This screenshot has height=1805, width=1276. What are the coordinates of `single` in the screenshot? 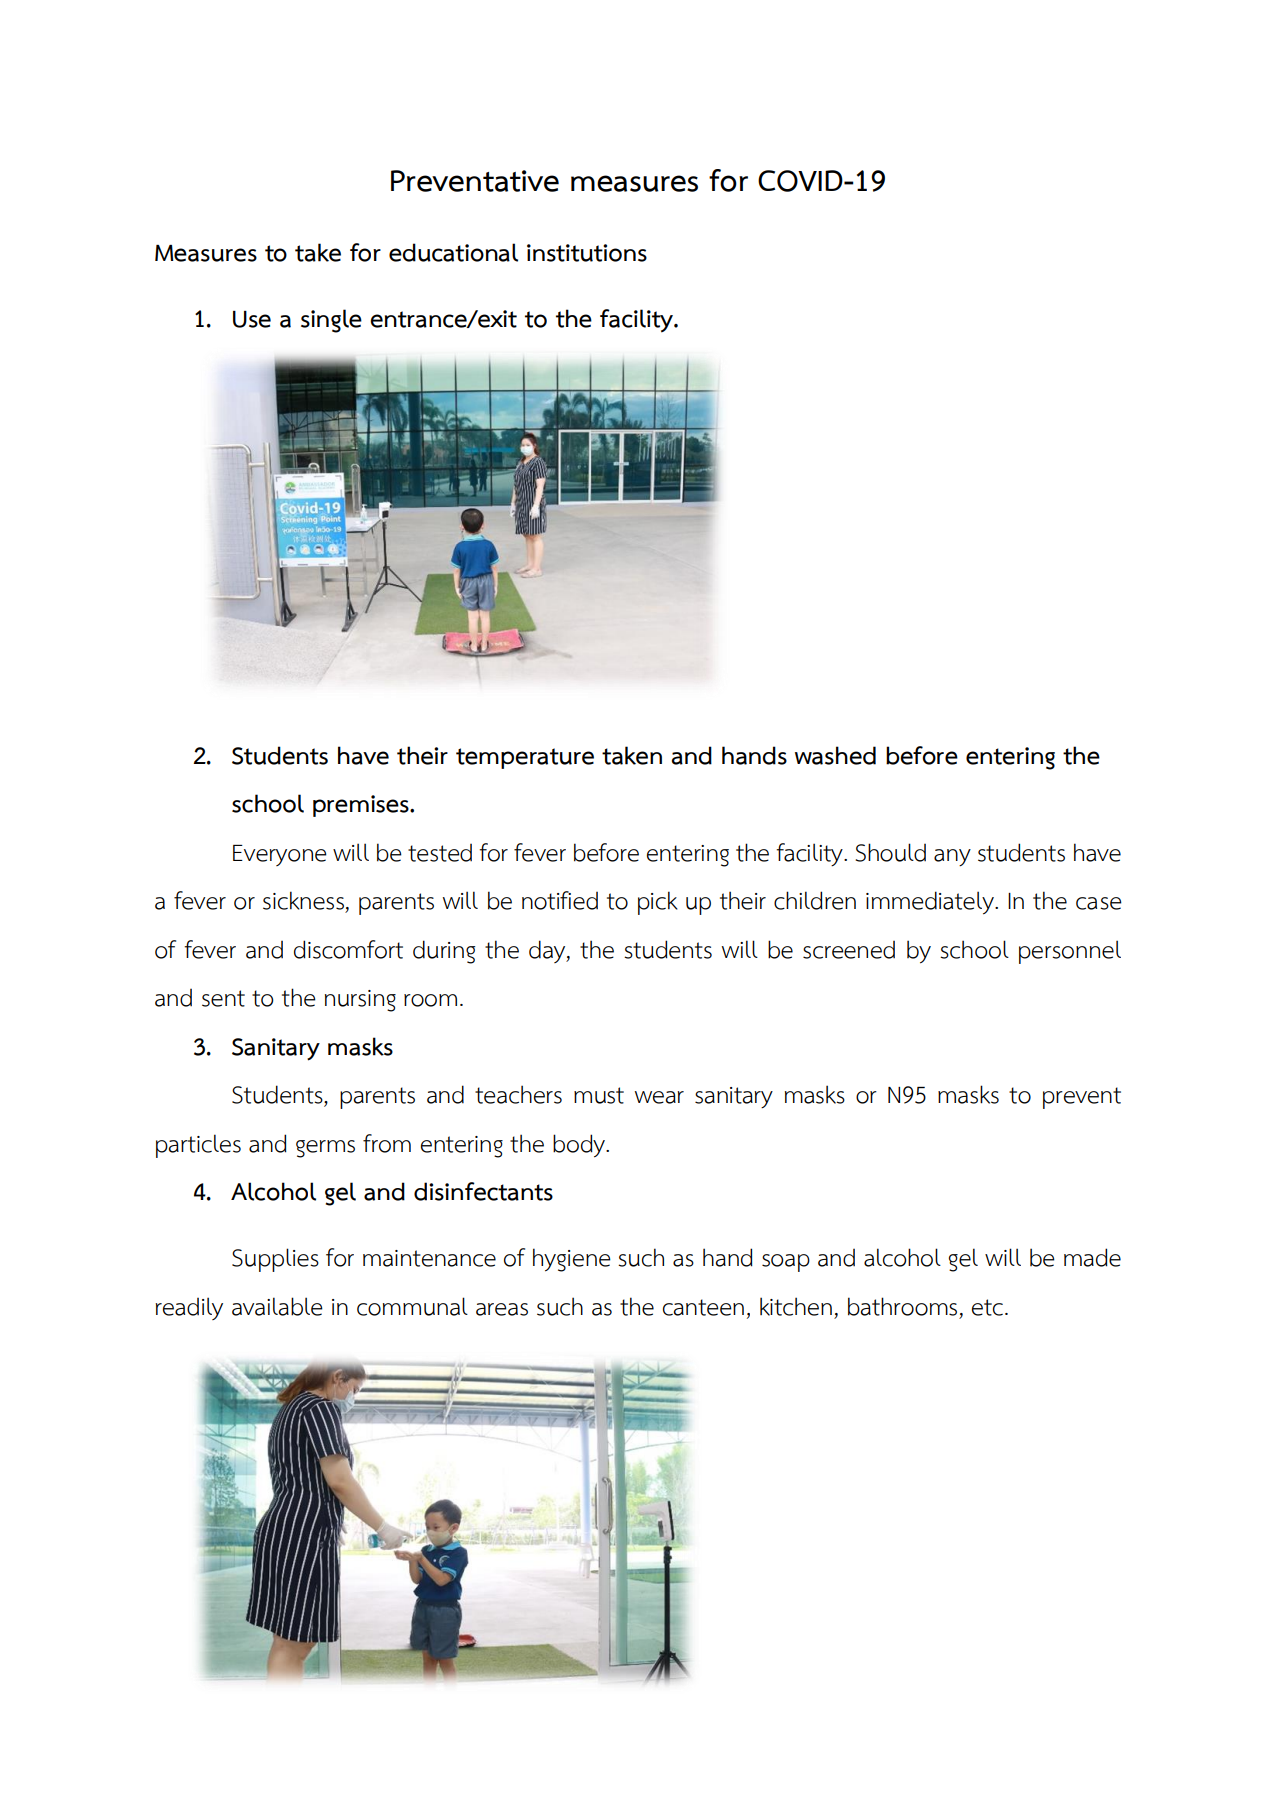 It's located at (331, 321).
